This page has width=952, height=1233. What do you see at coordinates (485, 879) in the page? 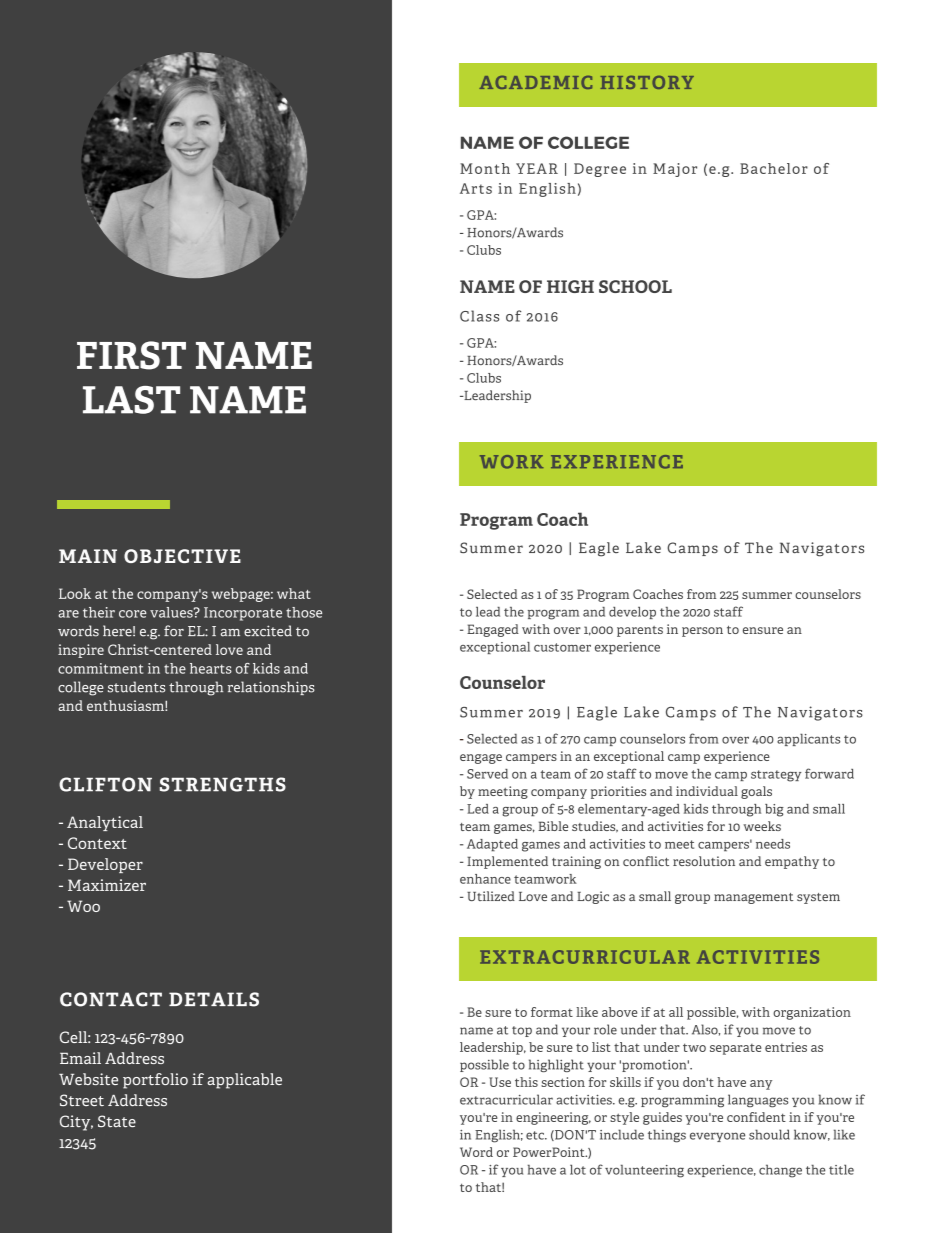
I see `enhance` at bounding box center [485, 879].
